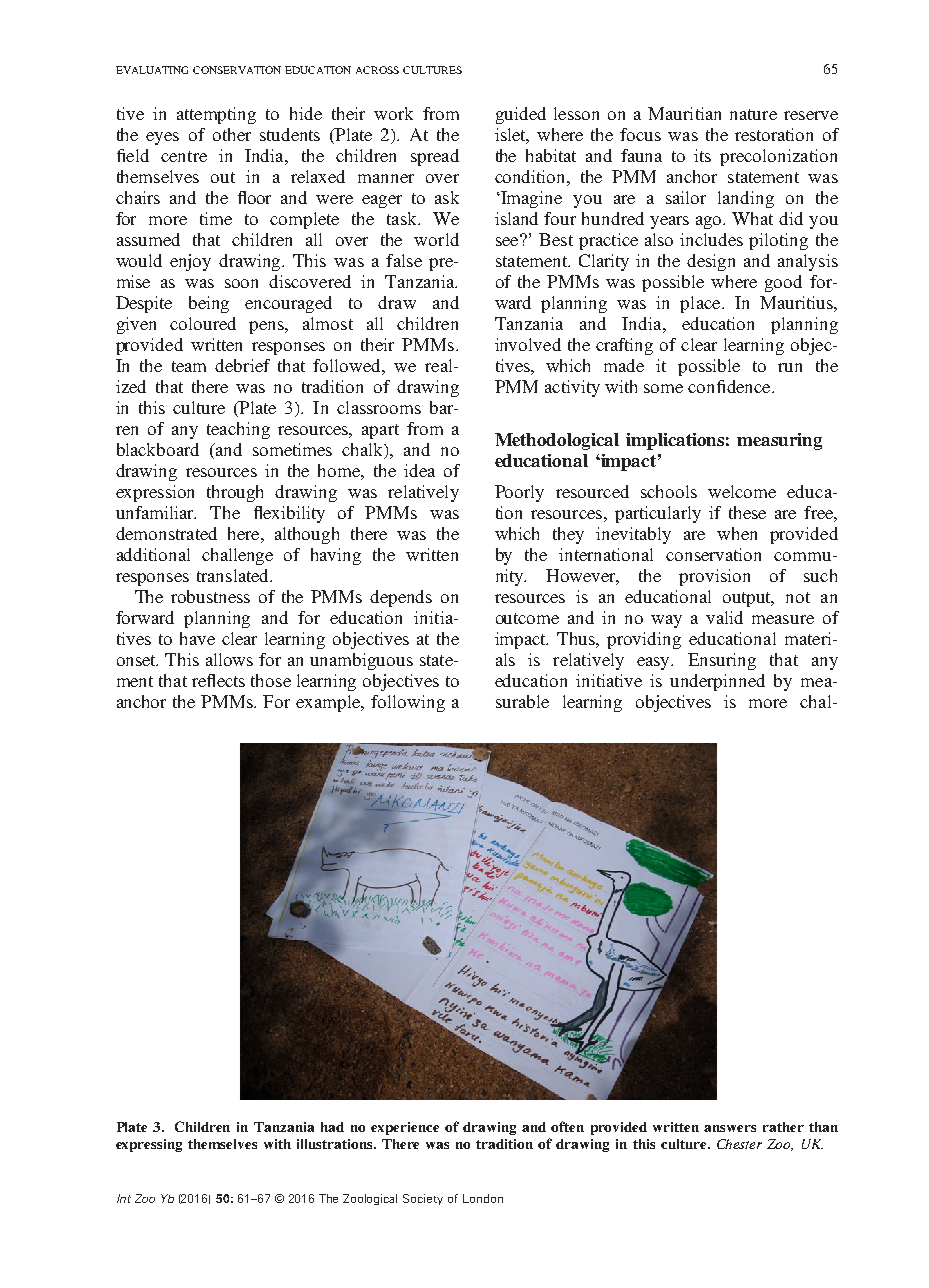  What do you see at coordinates (521, 115) in the page?
I see `guided` at bounding box center [521, 115].
